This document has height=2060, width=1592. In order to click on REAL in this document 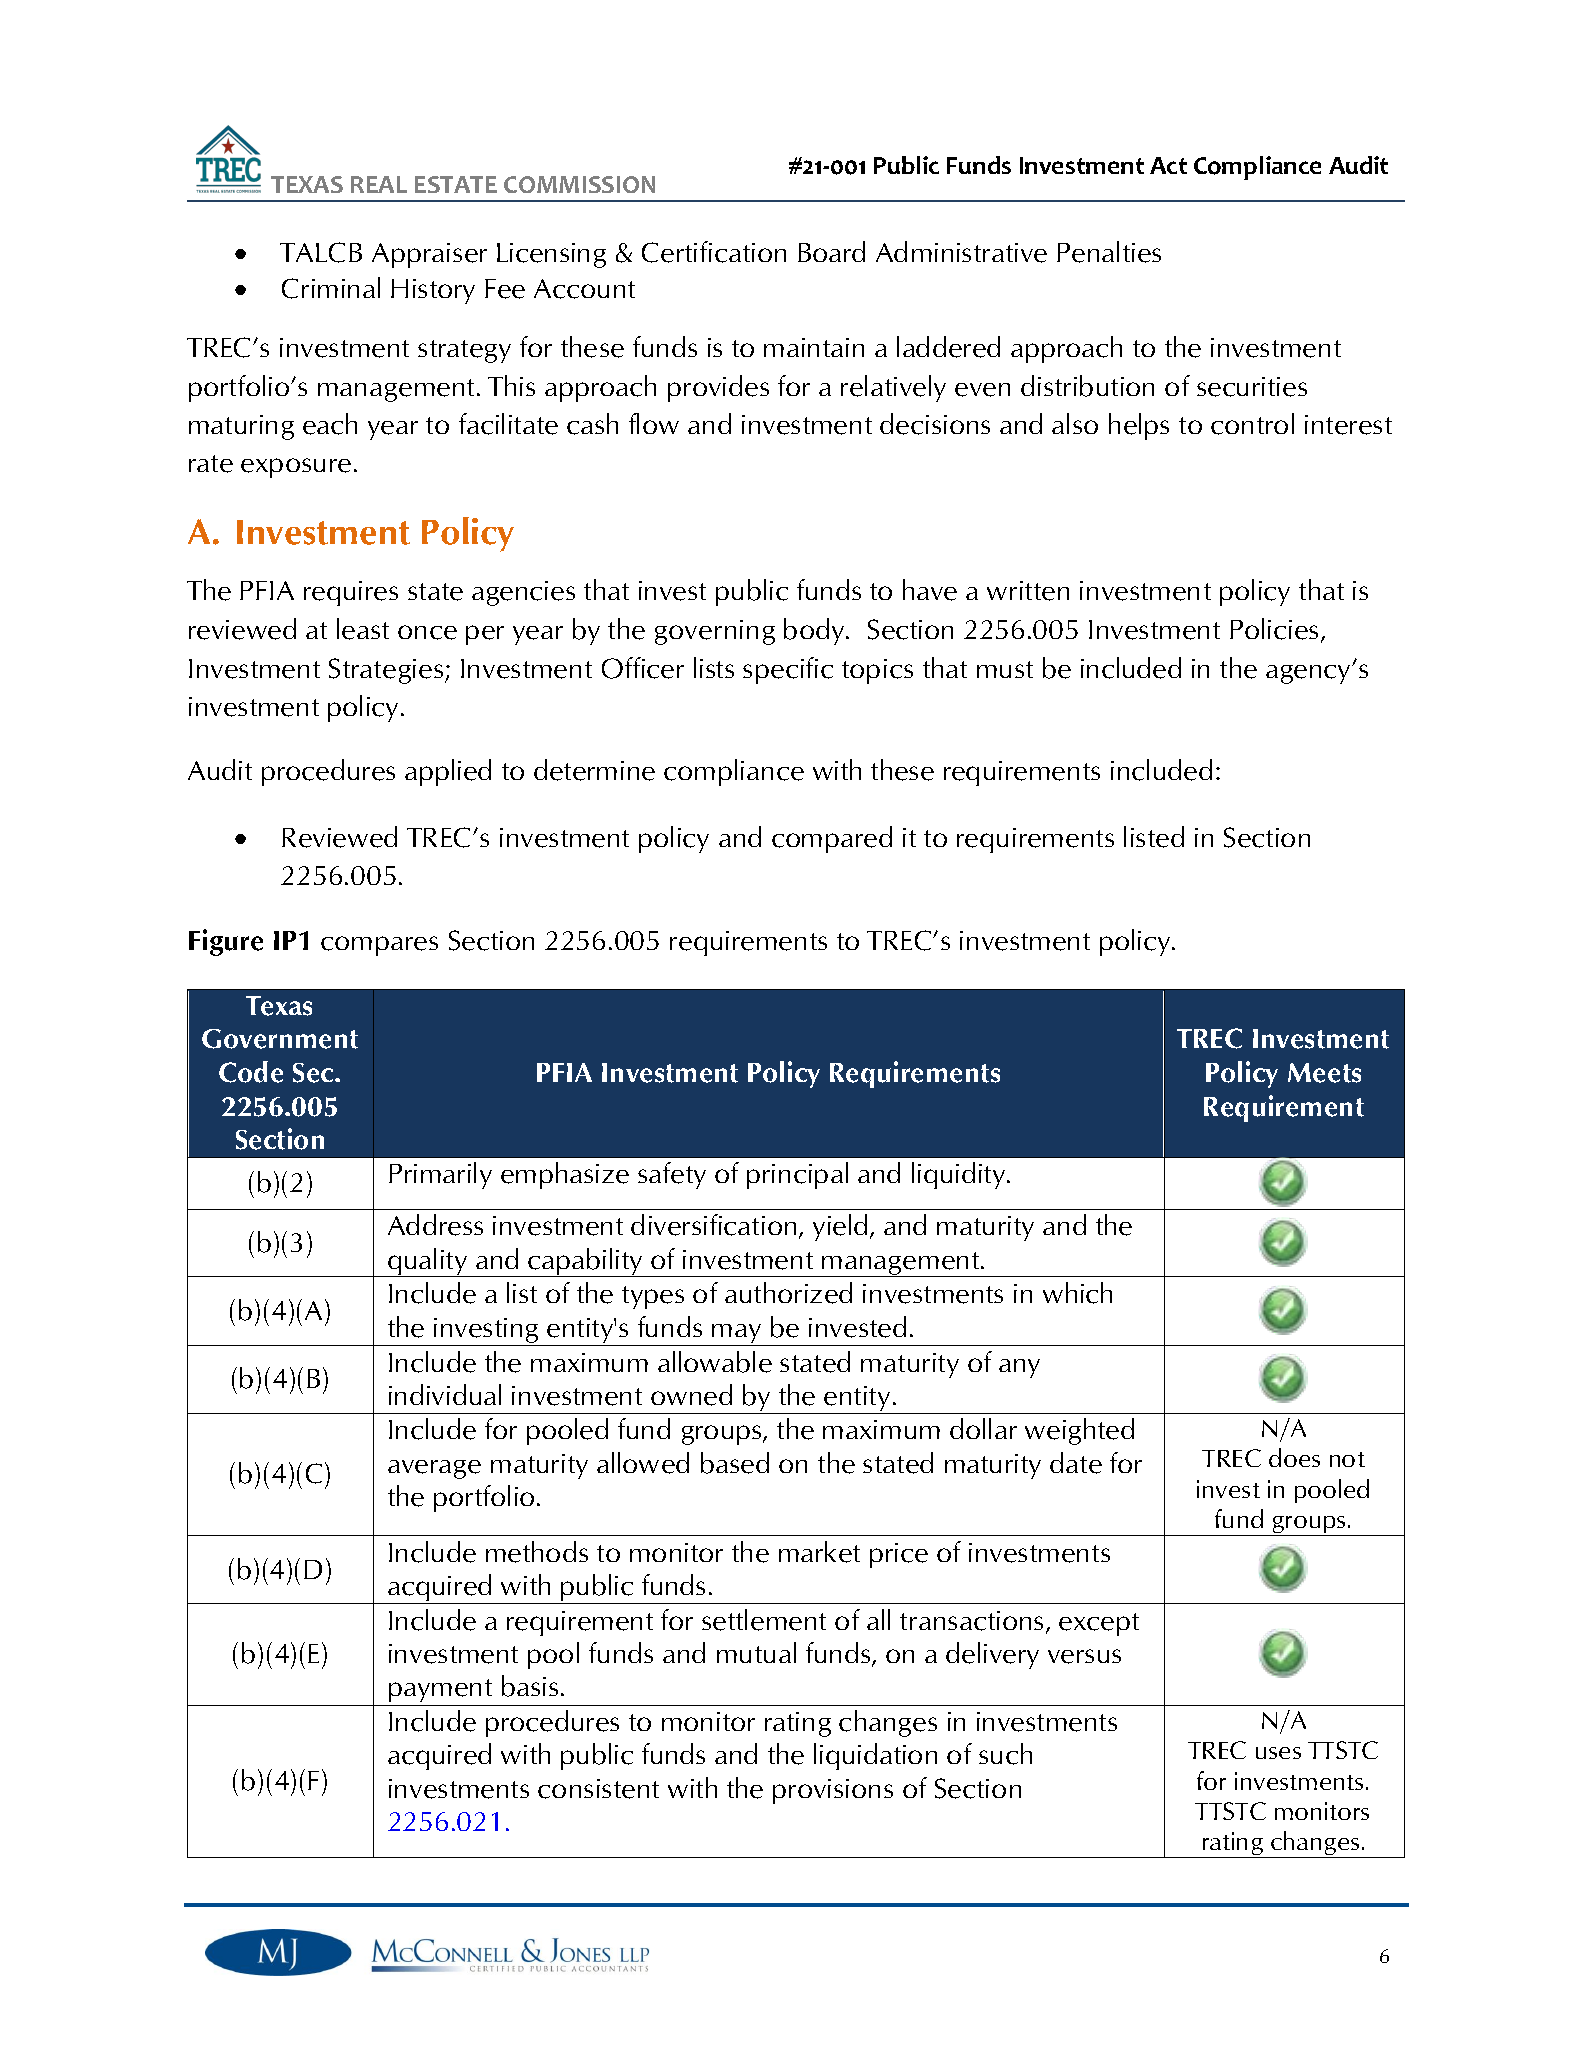, I will do `click(379, 184)`.
